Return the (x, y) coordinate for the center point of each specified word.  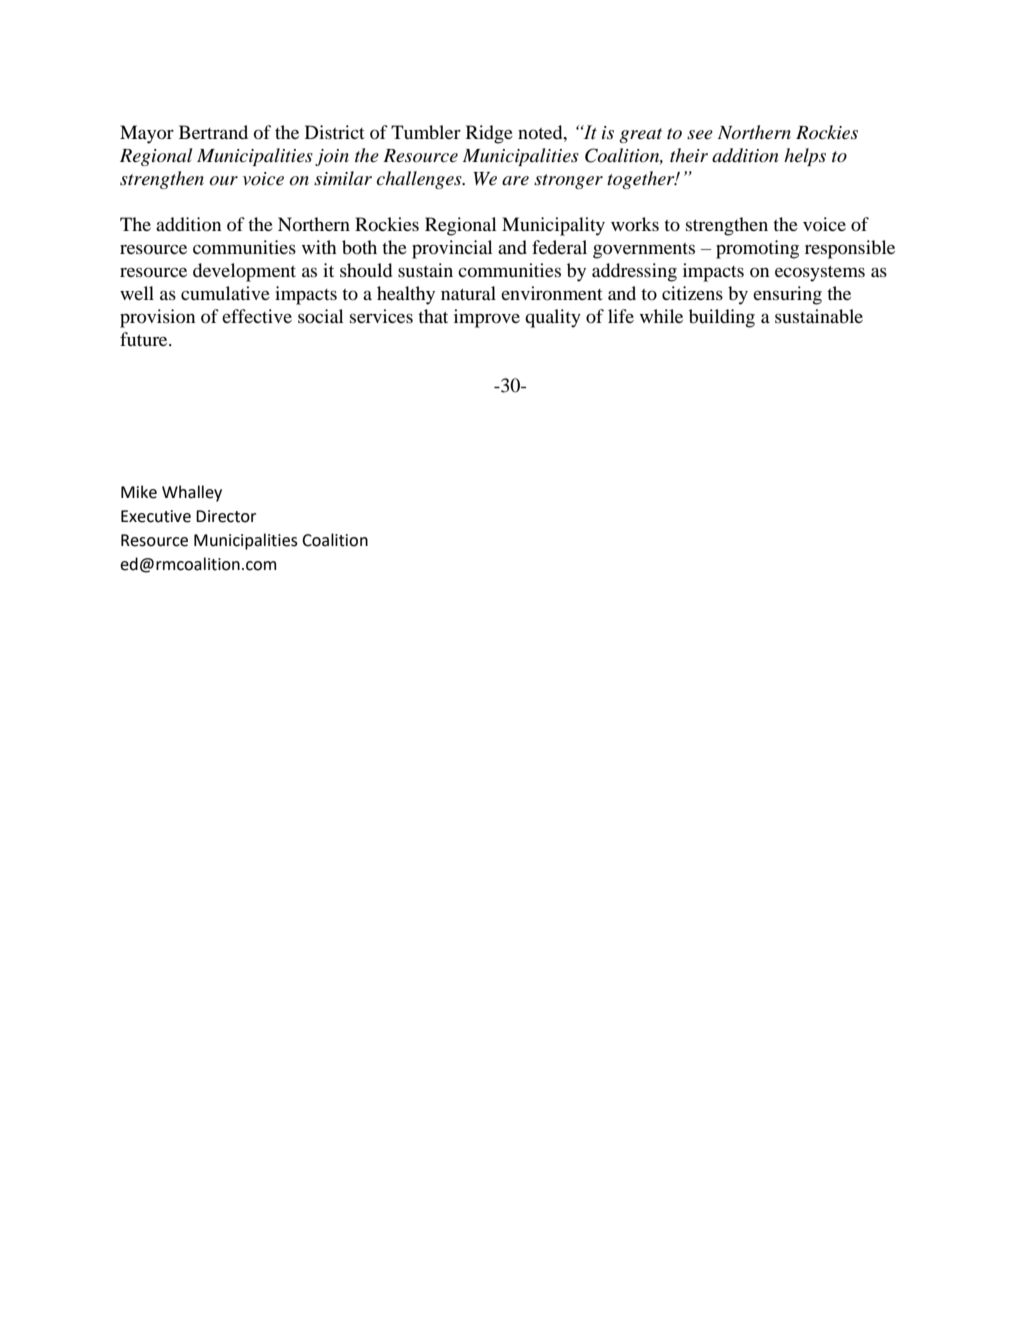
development (244, 272)
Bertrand (213, 132)
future (145, 339)
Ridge (489, 134)
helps (805, 157)
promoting (757, 249)
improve (487, 318)
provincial (452, 249)
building (722, 318)
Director (226, 516)
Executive (156, 516)
